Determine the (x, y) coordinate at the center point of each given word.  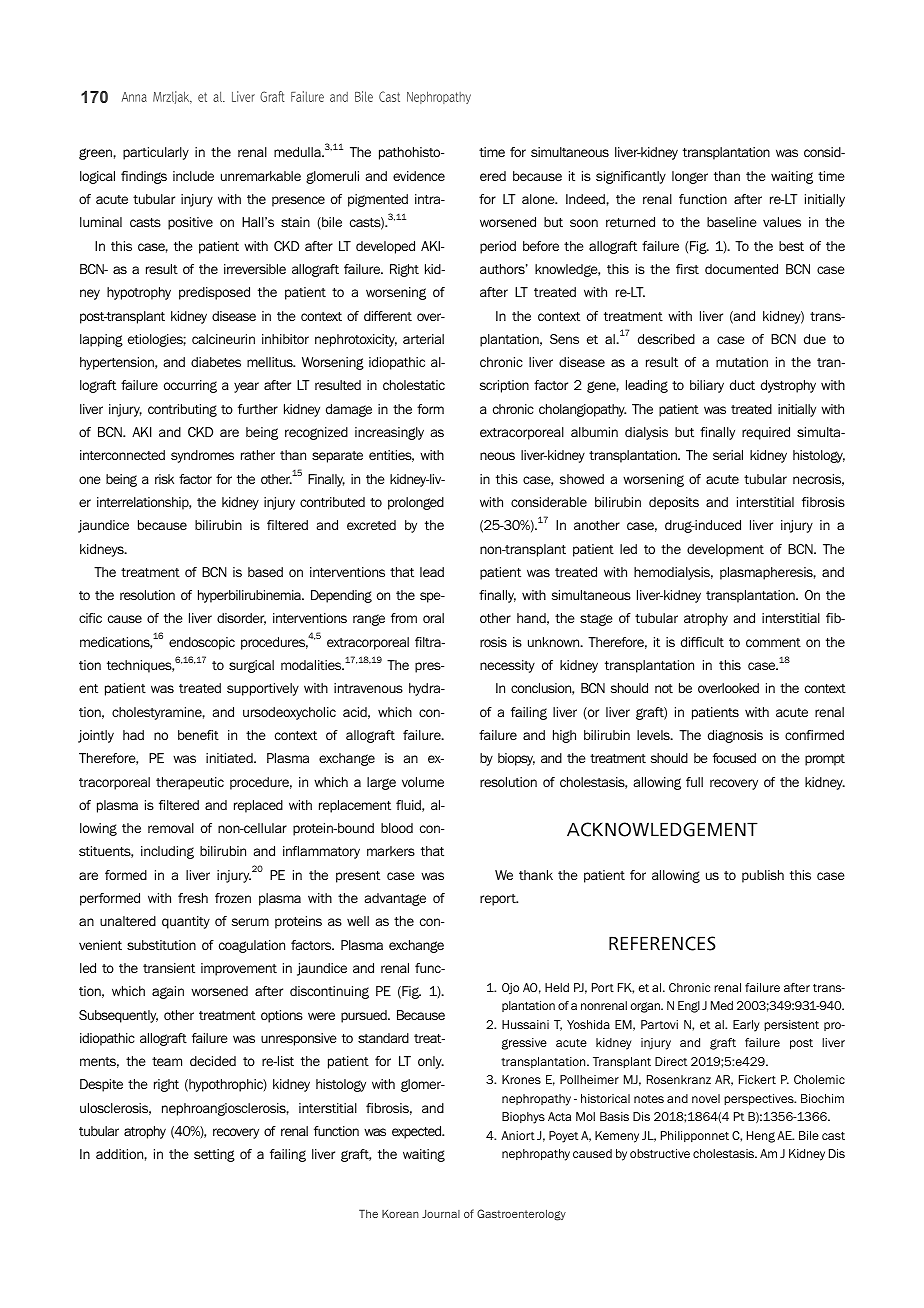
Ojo (510, 989)
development (725, 550)
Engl (689, 1007)
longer (690, 177)
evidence (419, 176)
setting (214, 1155)
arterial (423, 339)
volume (423, 782)
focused (734, 758)
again (168, 992)
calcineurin (223, 339)
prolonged (416, 503)
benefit (198, 735)
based (265, 572)
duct (742, 385)
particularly (156, 153)
